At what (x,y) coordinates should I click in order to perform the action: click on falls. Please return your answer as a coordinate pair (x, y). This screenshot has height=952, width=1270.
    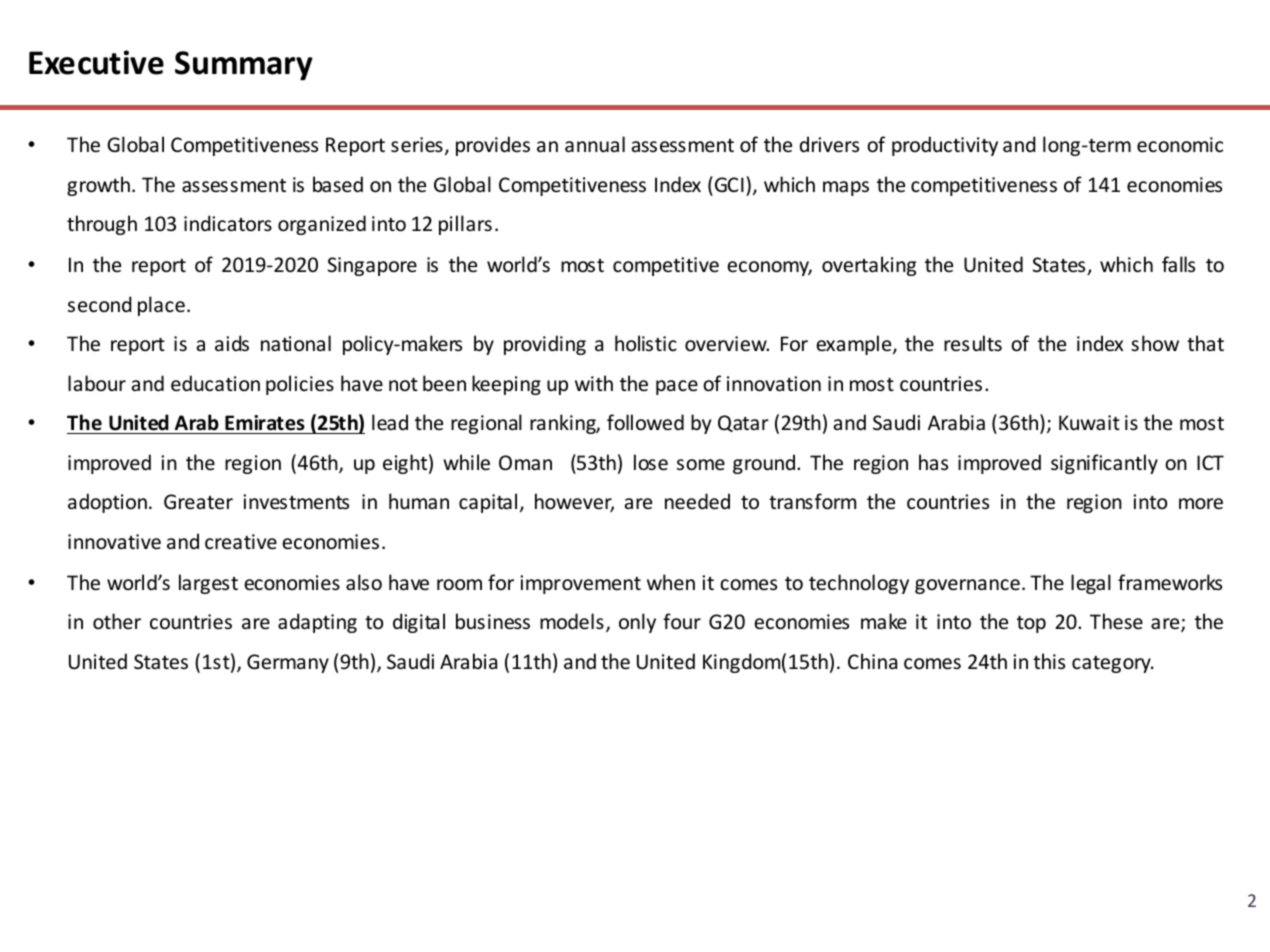
    Looking at the image, I should click on (1178, 264).
